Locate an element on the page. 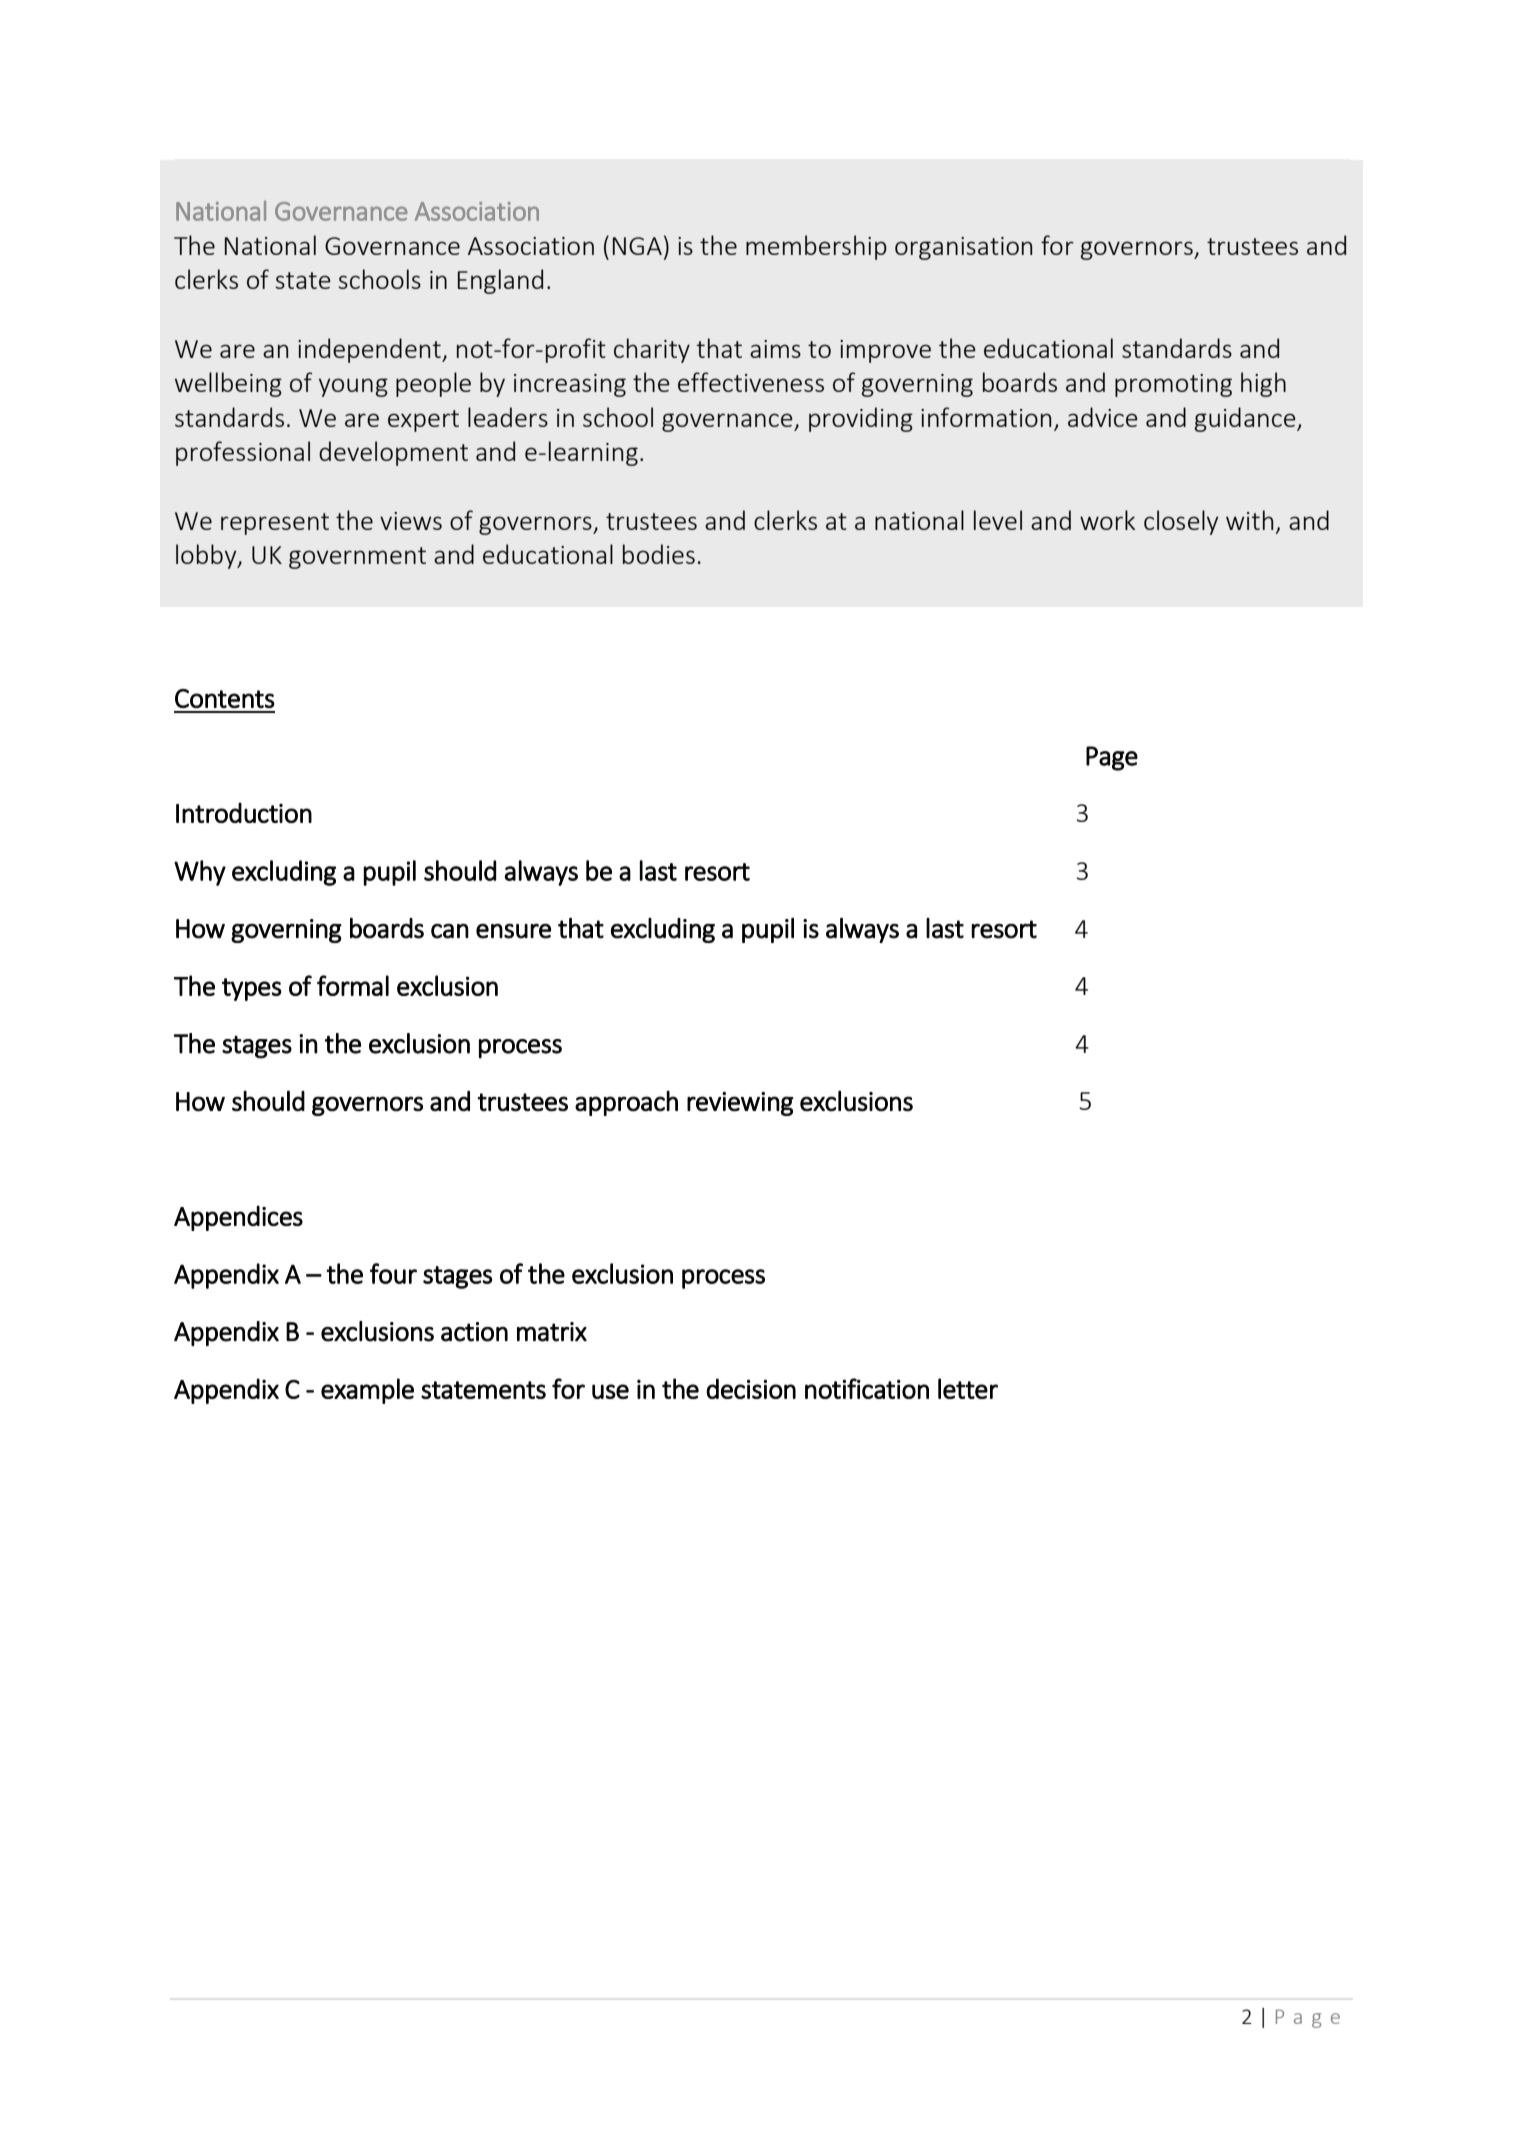 Image resolution: width=1523 pixels, height=2155 pixels. example is located at coordinates (367, 1391).
